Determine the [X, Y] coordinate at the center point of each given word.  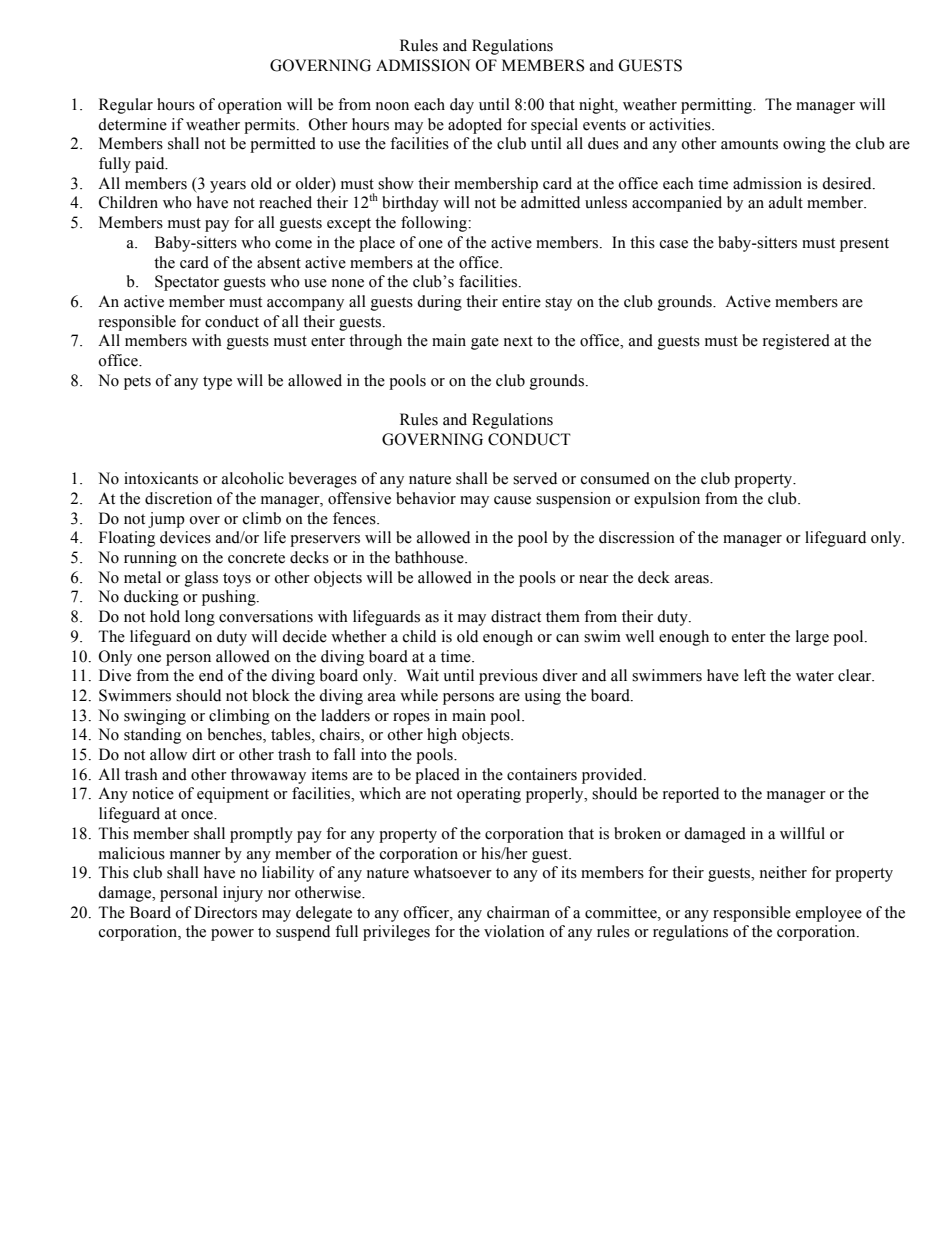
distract [516, 616]
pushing [230, 598]
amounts [749, 144]
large [812, 638]
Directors [225, 912]
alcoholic [253, 478]
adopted [475, 126]
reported [691, 795]
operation [250, 106]
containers [542, 774]
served [535, 478]
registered [796, 342]
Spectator [187, 283]
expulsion [667, 500]
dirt [204, 754]
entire [521, 301]
